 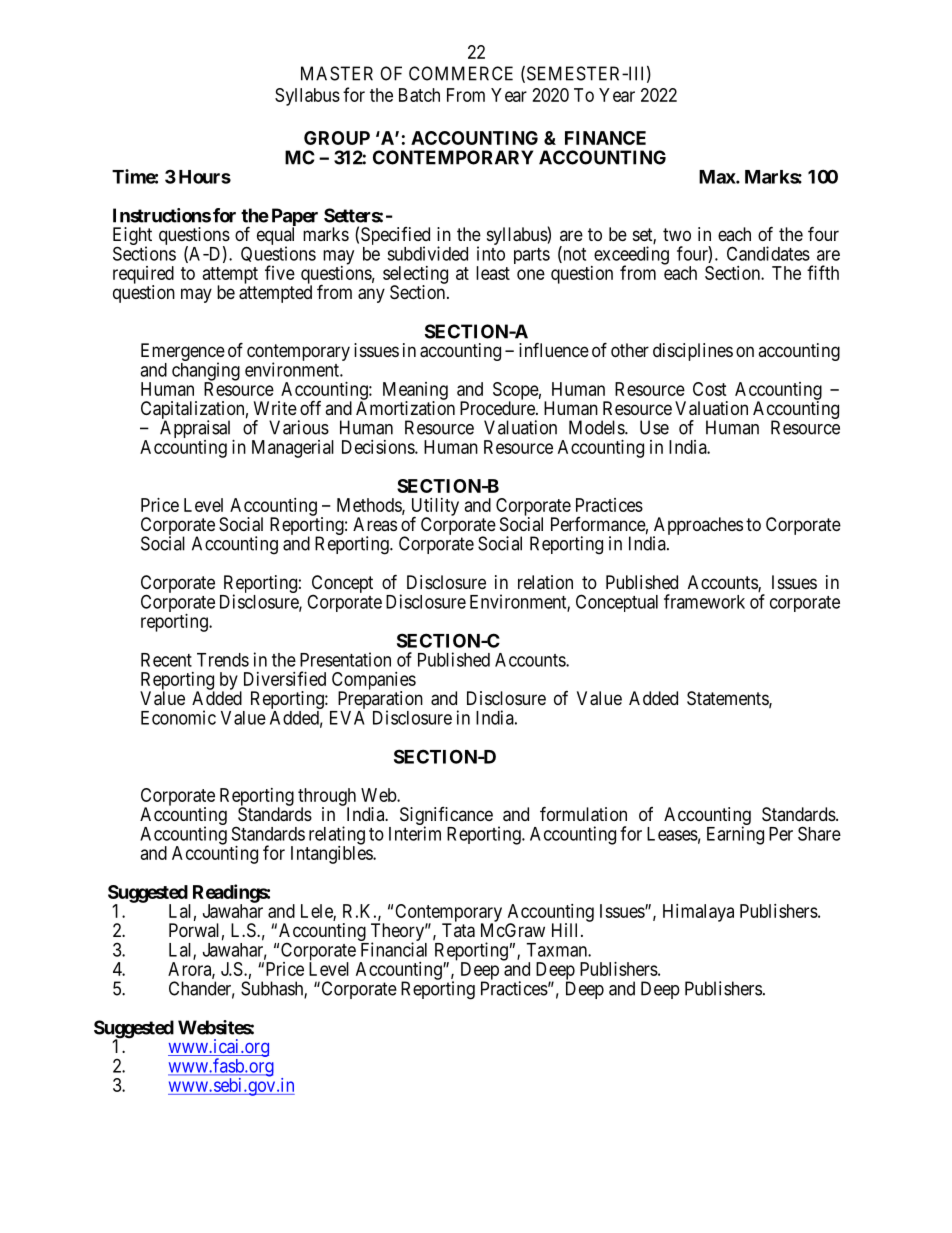 I want to click on Managerial, so click(x=293, y=449).
